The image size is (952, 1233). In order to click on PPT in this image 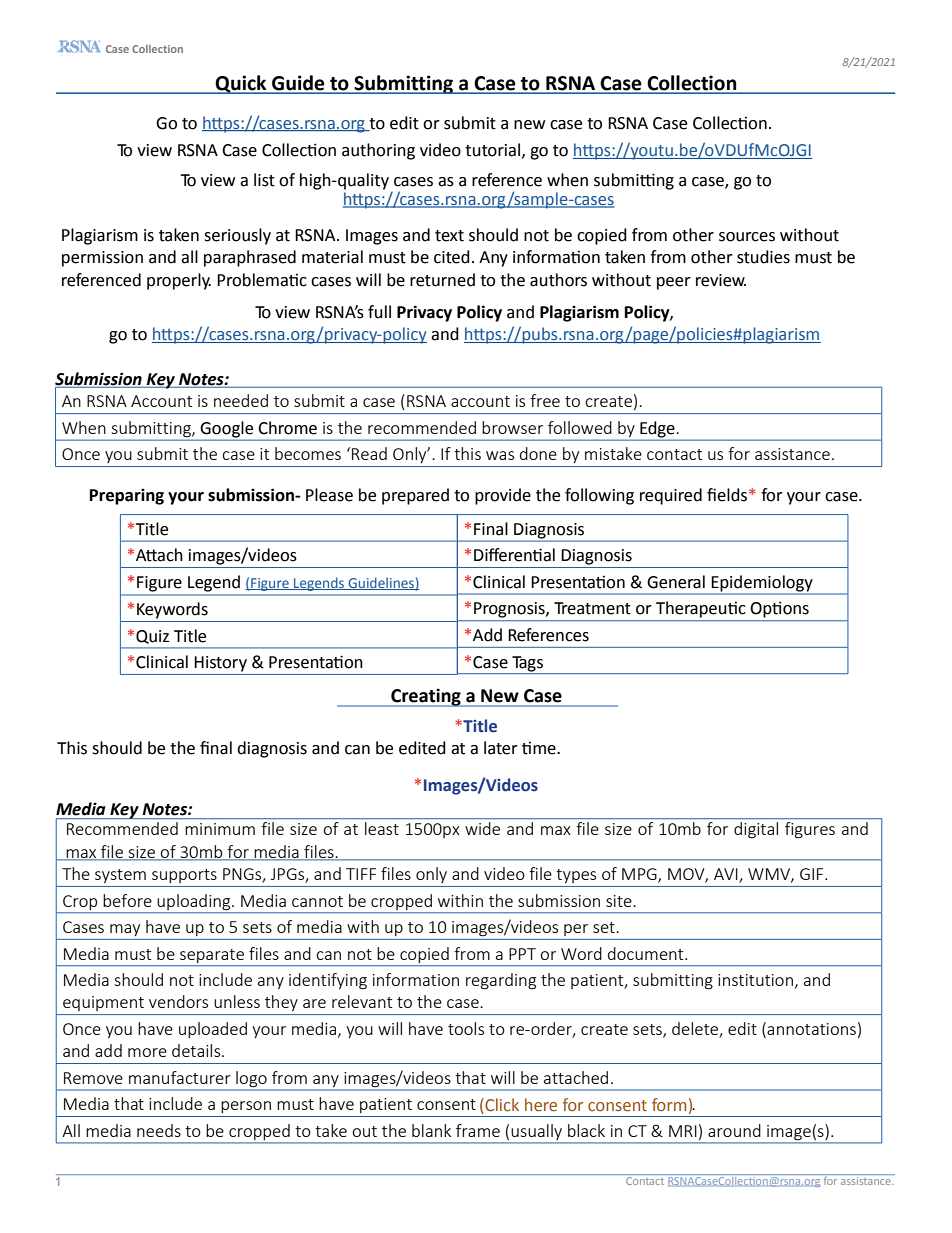, I will do `click(522, 954)`.
